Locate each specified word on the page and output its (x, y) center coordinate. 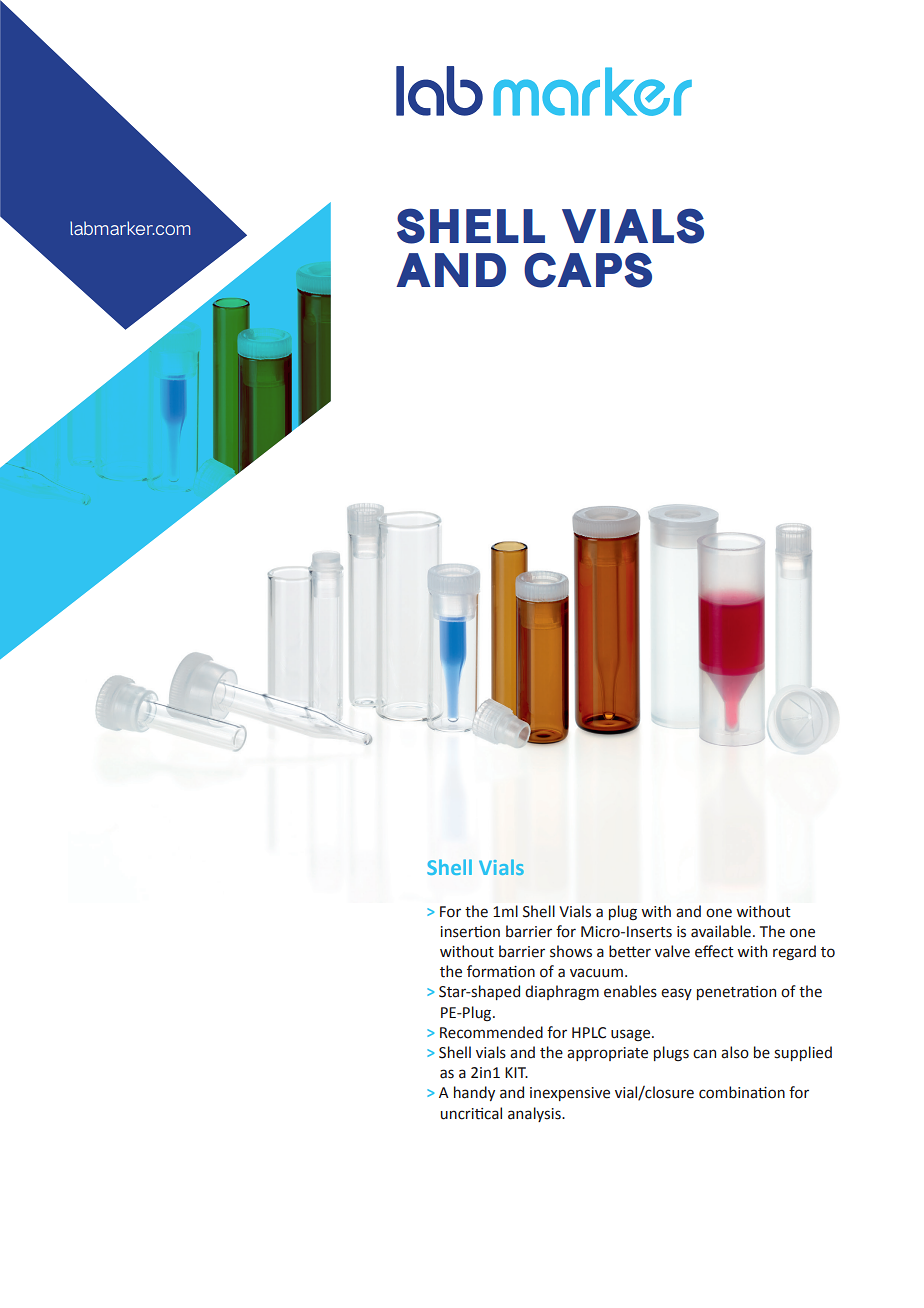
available (721, 931)
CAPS (588, 270)
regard (794, 952)
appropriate (607, 1054)
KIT (516, 1072)
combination (742, 1092)
